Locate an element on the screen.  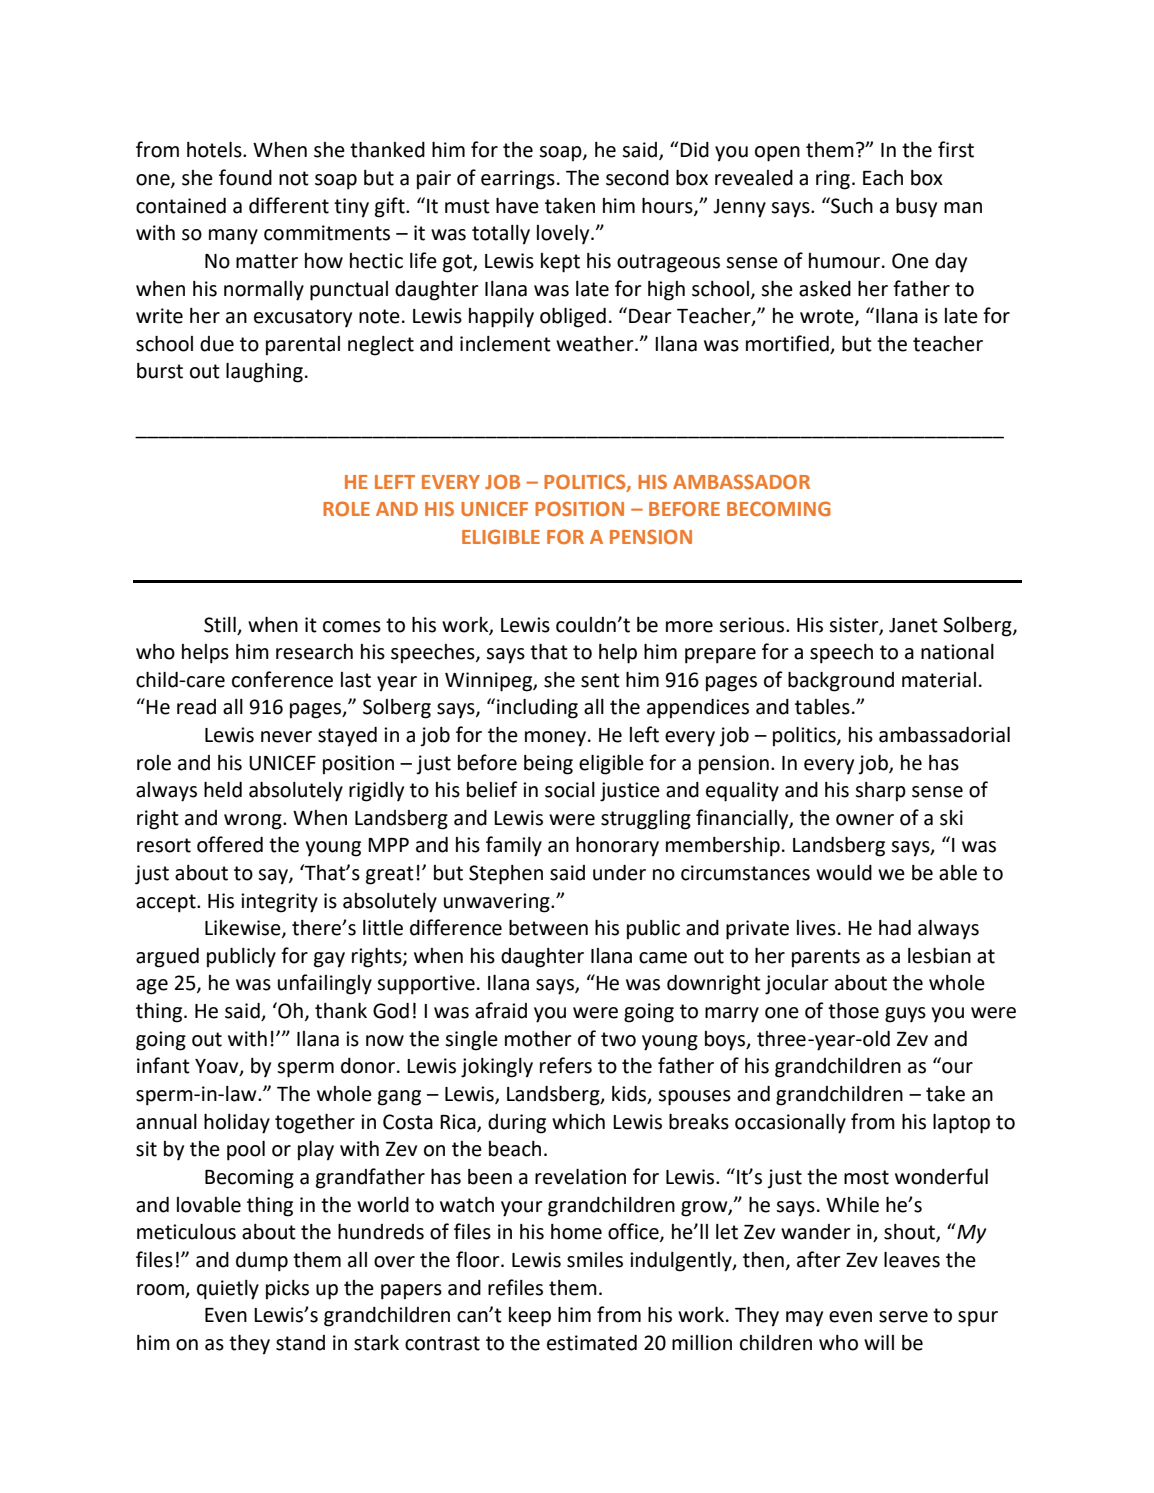
Such is located at coordinates (851, 205).
